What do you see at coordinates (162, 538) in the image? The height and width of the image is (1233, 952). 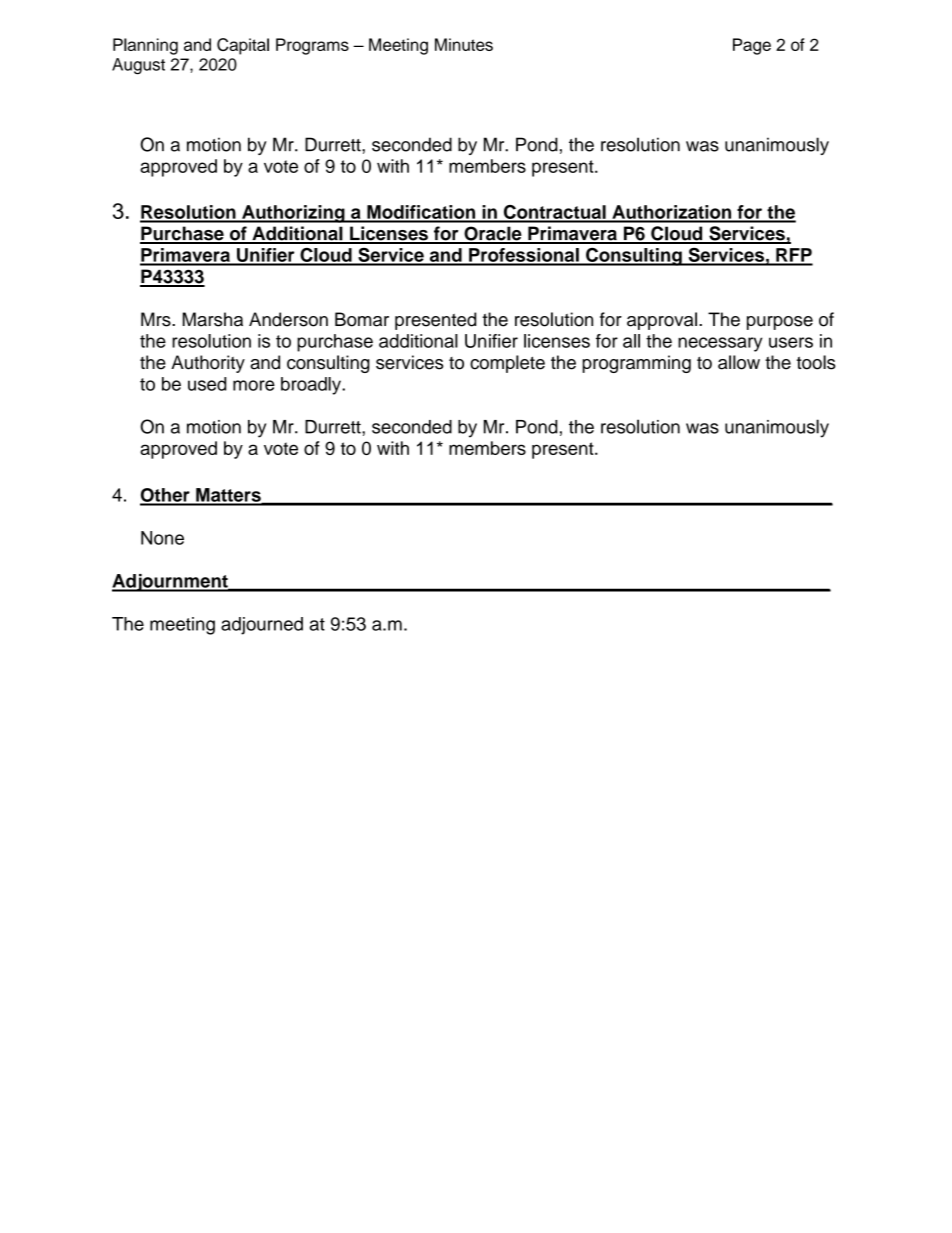 I see `None` at bounding box center [162, 538].
